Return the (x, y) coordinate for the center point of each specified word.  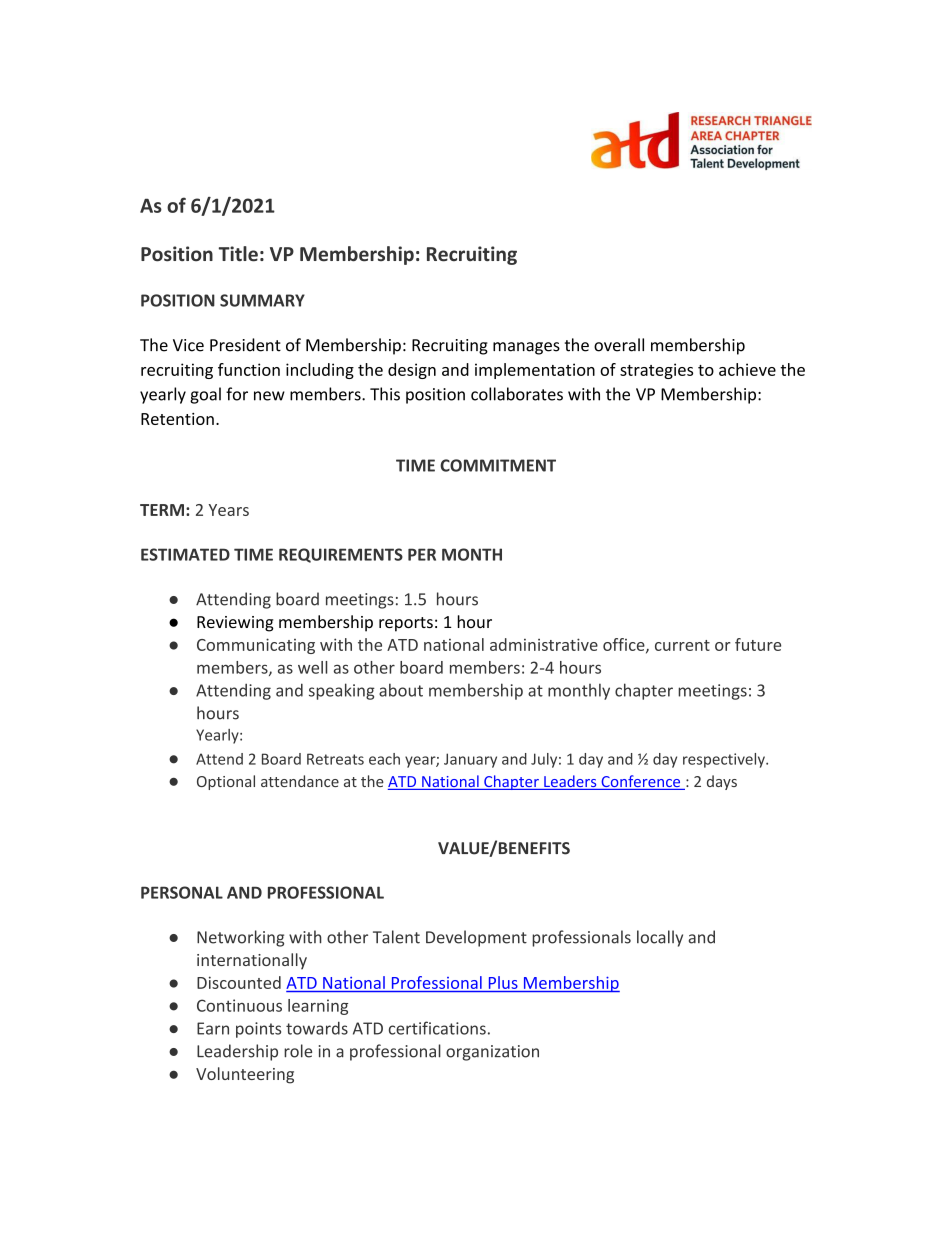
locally (660, 938)
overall (619, 345)
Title (238, 254)
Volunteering (245, 1075)
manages (526, 348)
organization (492, 1053)
